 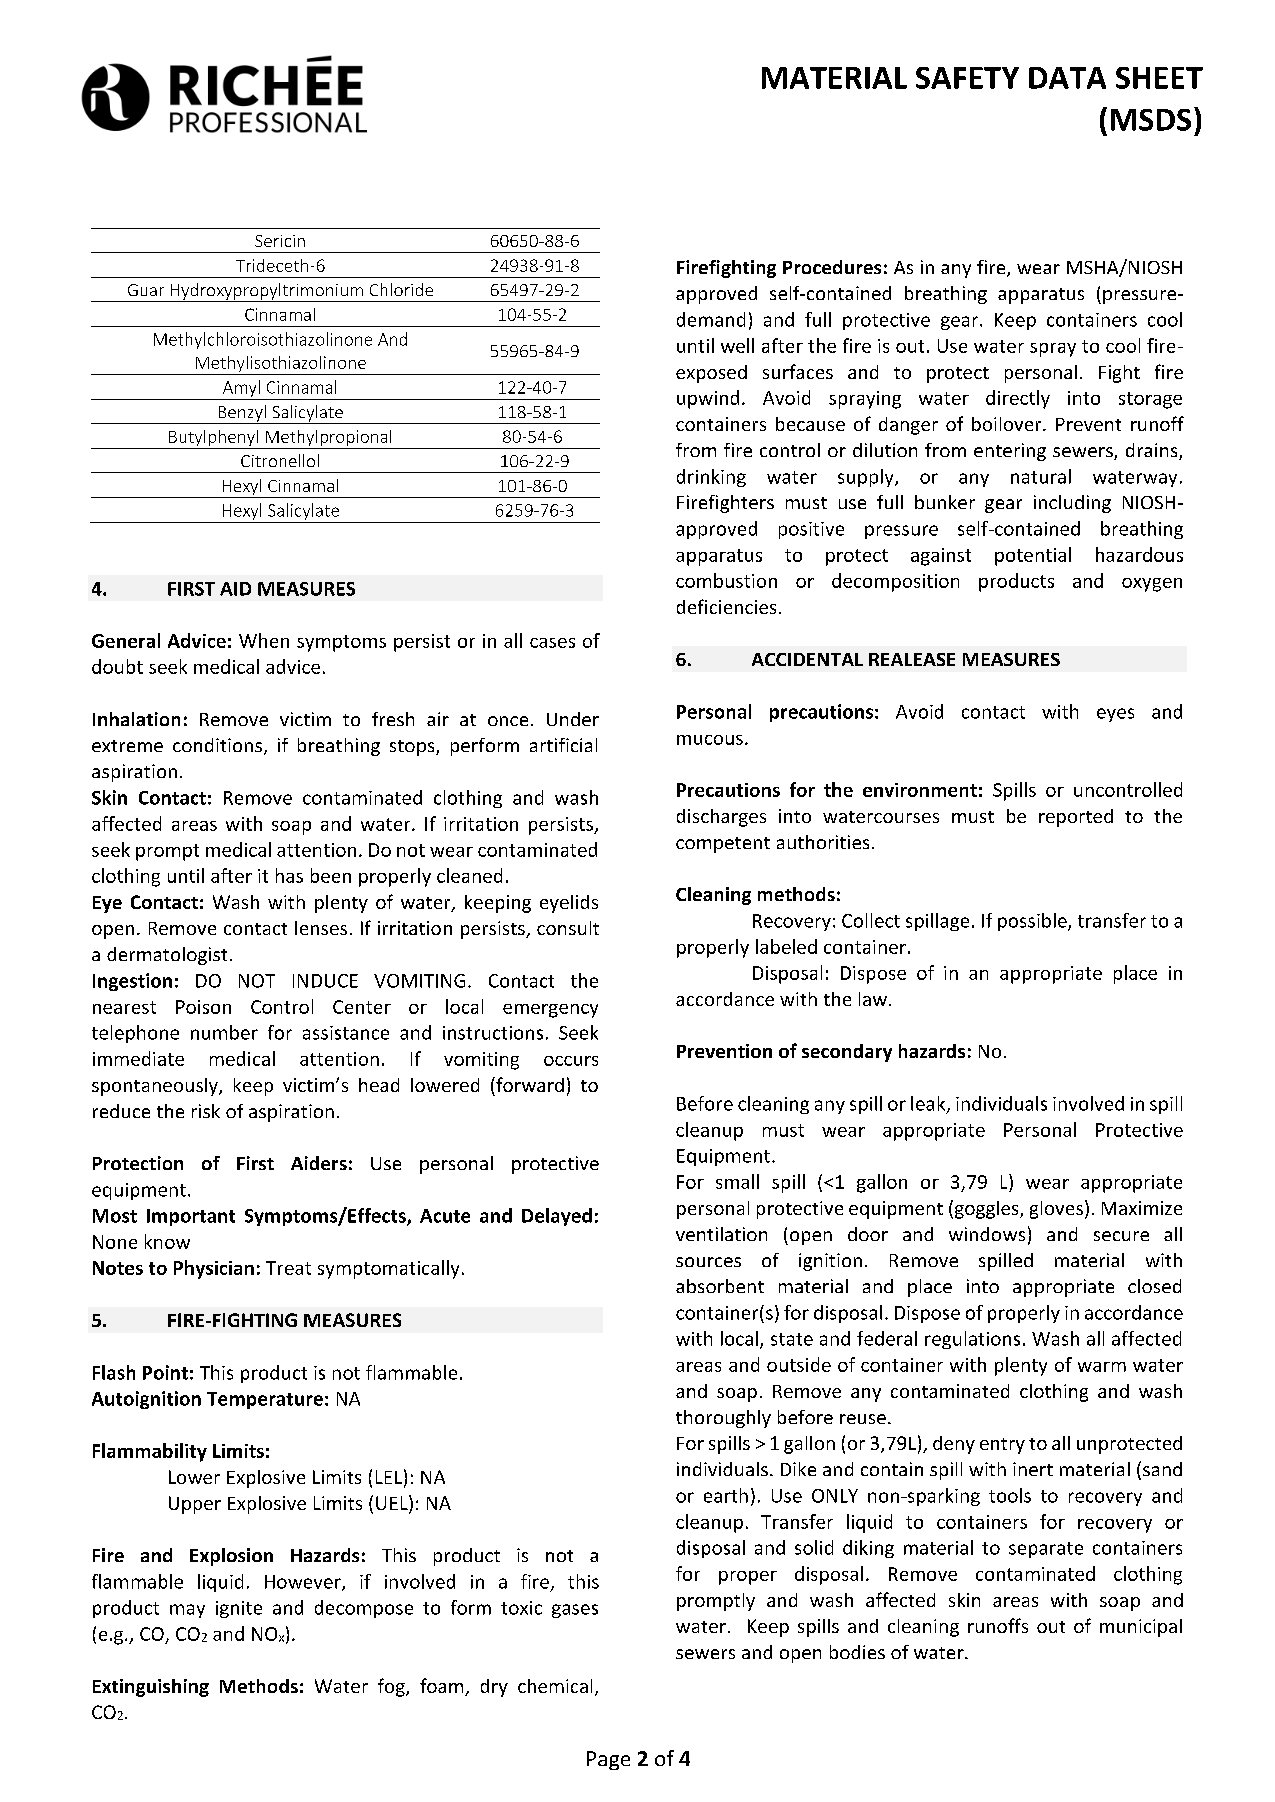 I want to click on has, so click(x=289, y=875).
